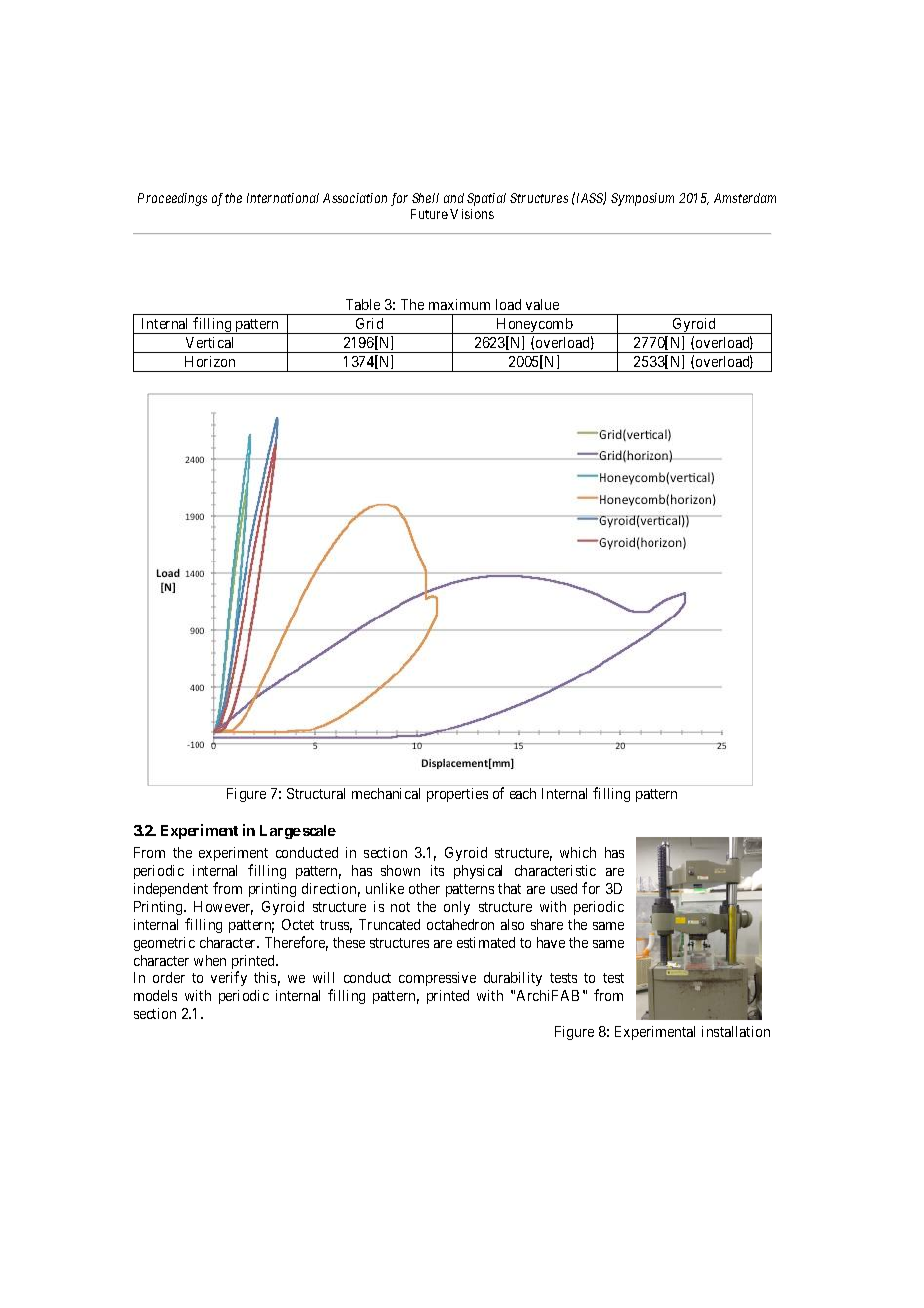 The width and height of the page is (924, 1308). Describe the element at coordinates (642, 199) in the page. I see `Symposium` at that location.
